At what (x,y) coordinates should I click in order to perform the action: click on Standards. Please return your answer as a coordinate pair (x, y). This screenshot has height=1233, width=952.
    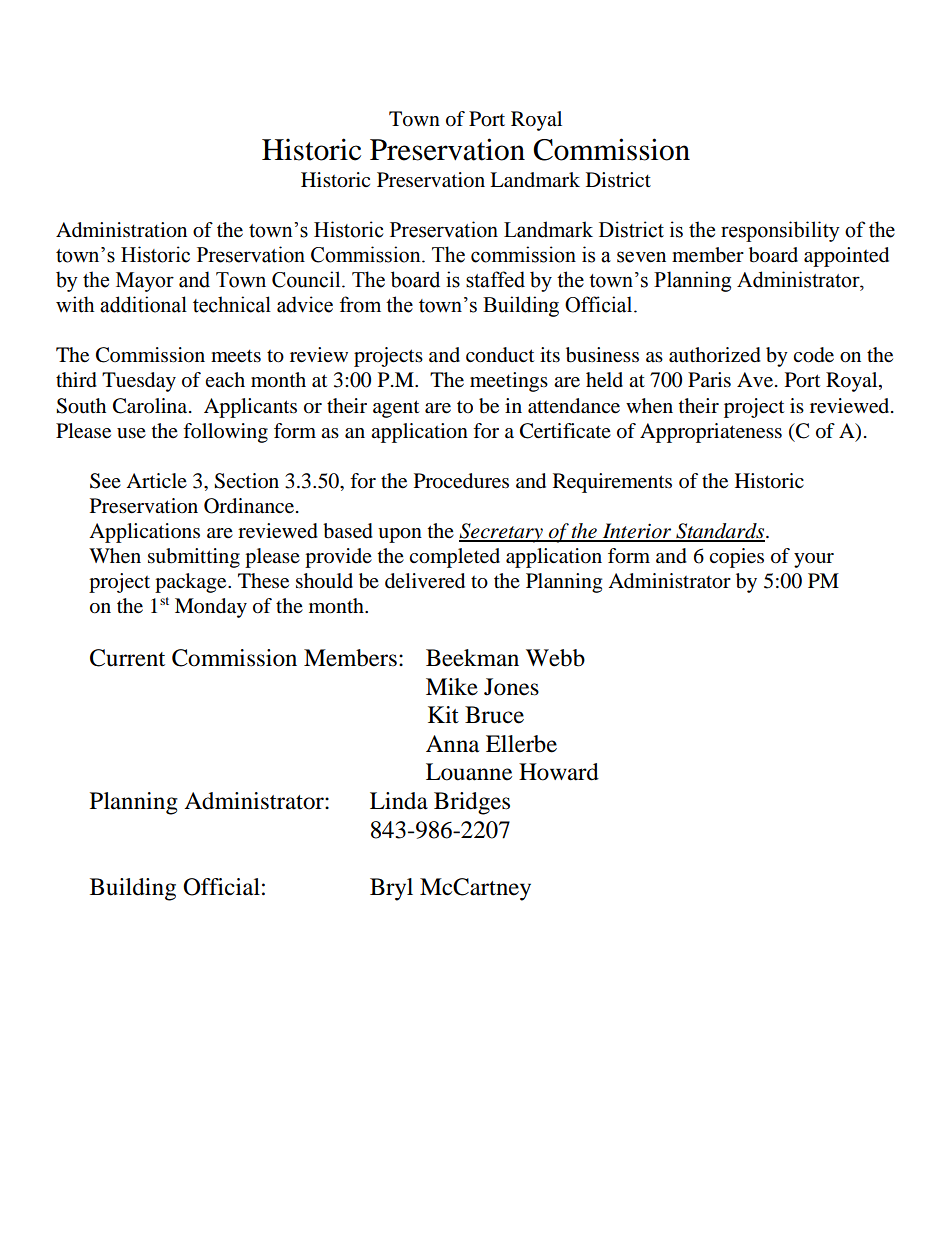
    Looking at the image, I should click on (719, 532).
